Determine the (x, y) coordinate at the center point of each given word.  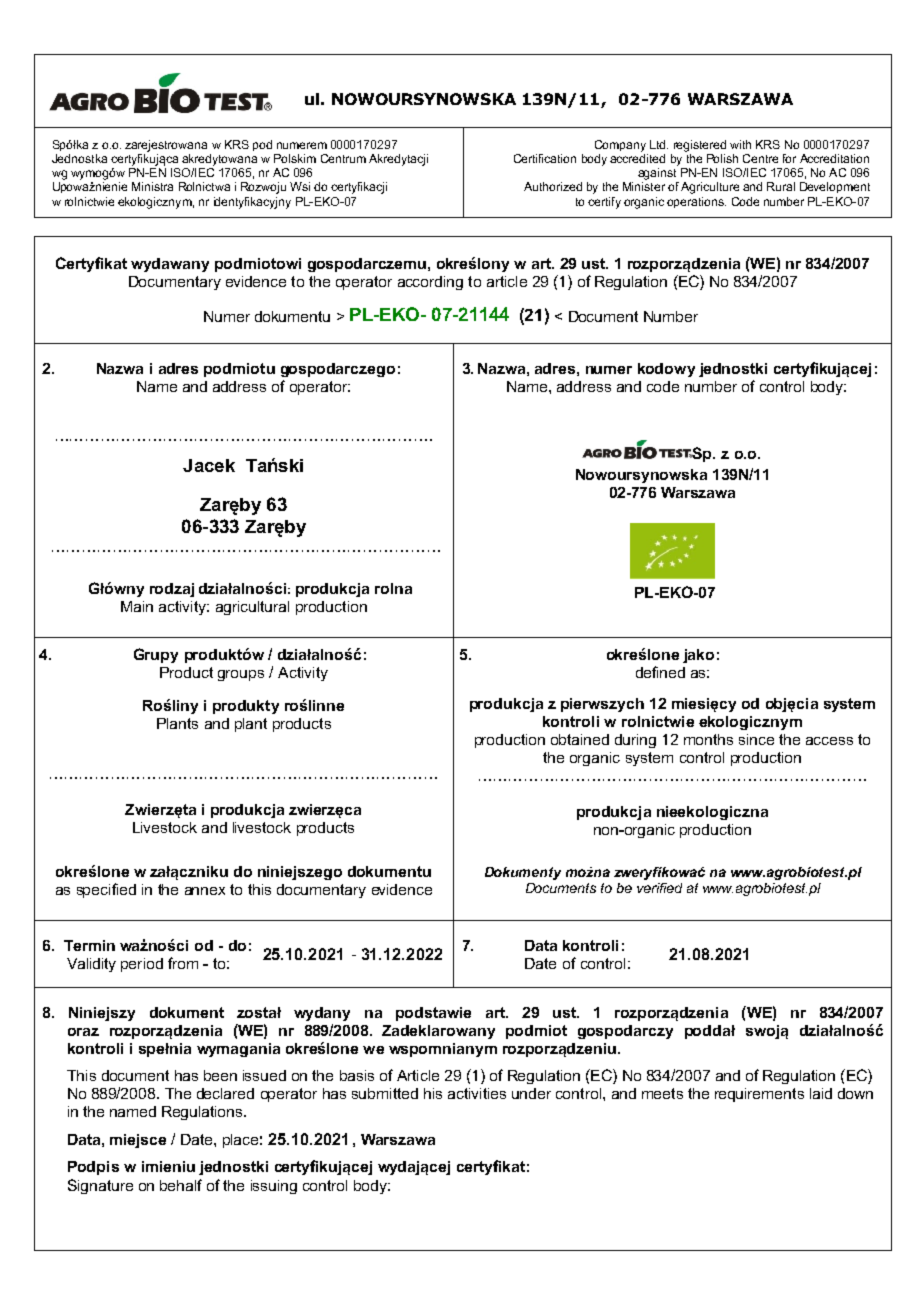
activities (477, 1093)
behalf (181, 1185)
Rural (781, 186)
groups (241, 675)
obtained (580, 739)
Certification (545, 158)
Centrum (343, 158)
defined (660, 672)
